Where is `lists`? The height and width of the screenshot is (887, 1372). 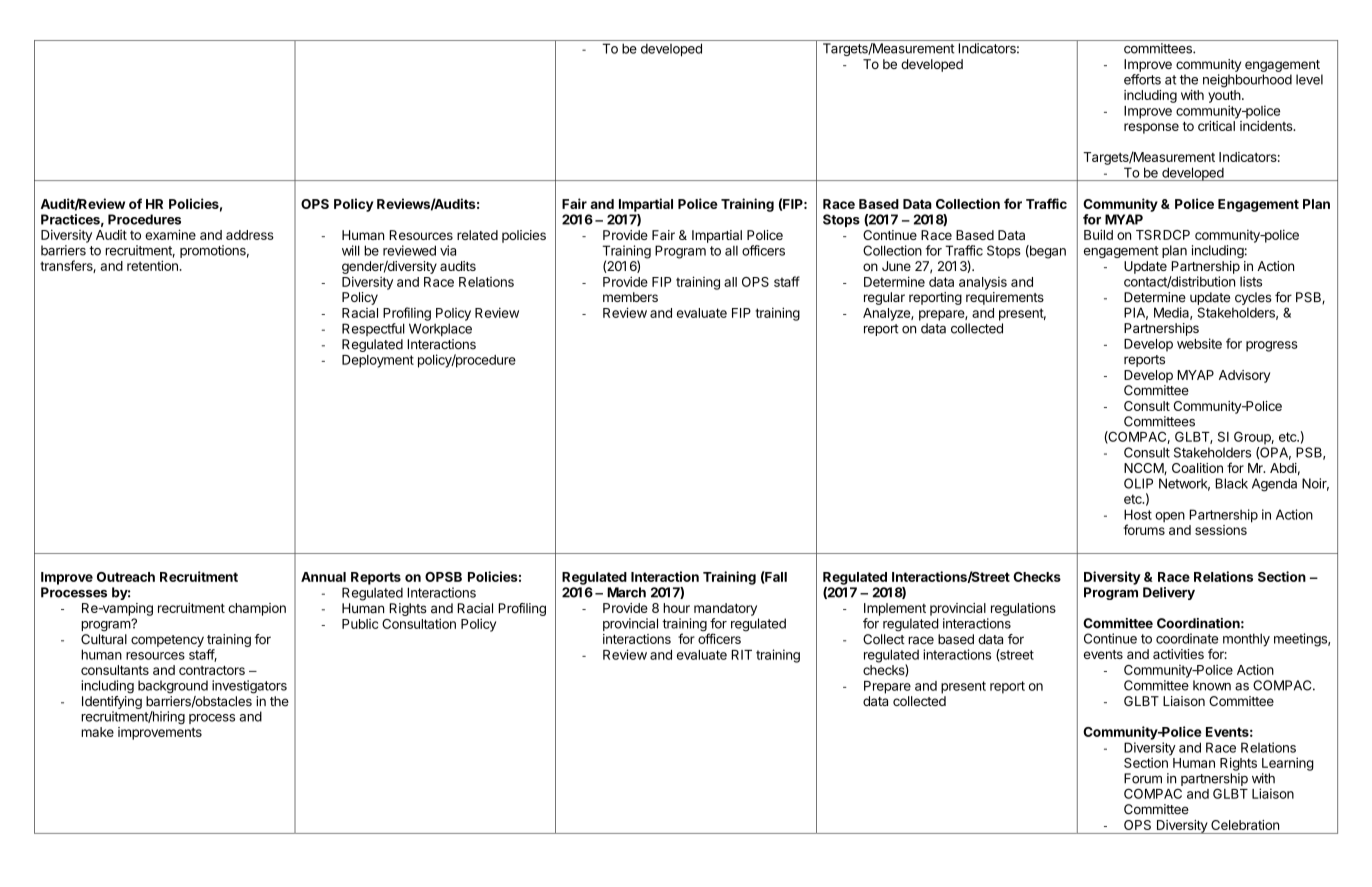
lists is located at coordinates (1251, 281).
